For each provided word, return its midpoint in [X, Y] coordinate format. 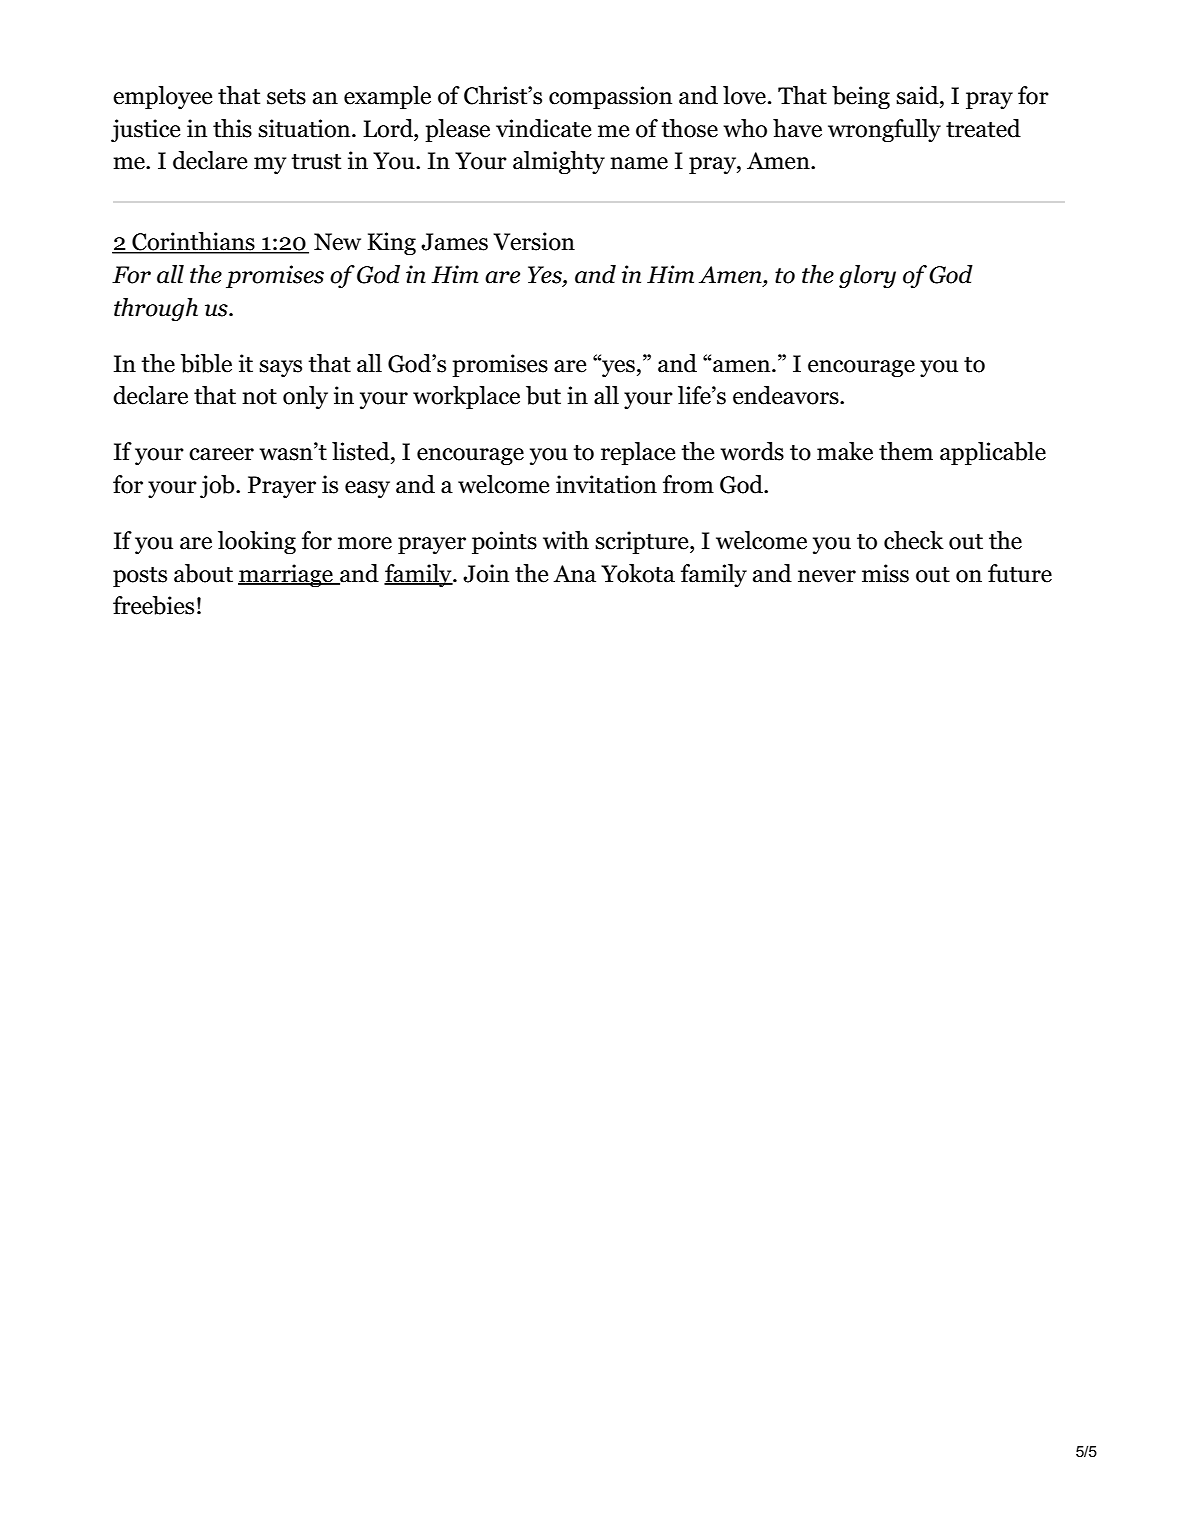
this [232, 128]
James [454, 242]
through [156, 309]
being [861, 97]
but [543, 395]
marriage [286, 575]
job [218, 486]
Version [534, 241]
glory [867, 276]
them [906, 451]
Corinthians [193, 242]
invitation [606, 484]
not [259, 397]
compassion [610, 97]
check [914, 540]
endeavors [787, 395]
